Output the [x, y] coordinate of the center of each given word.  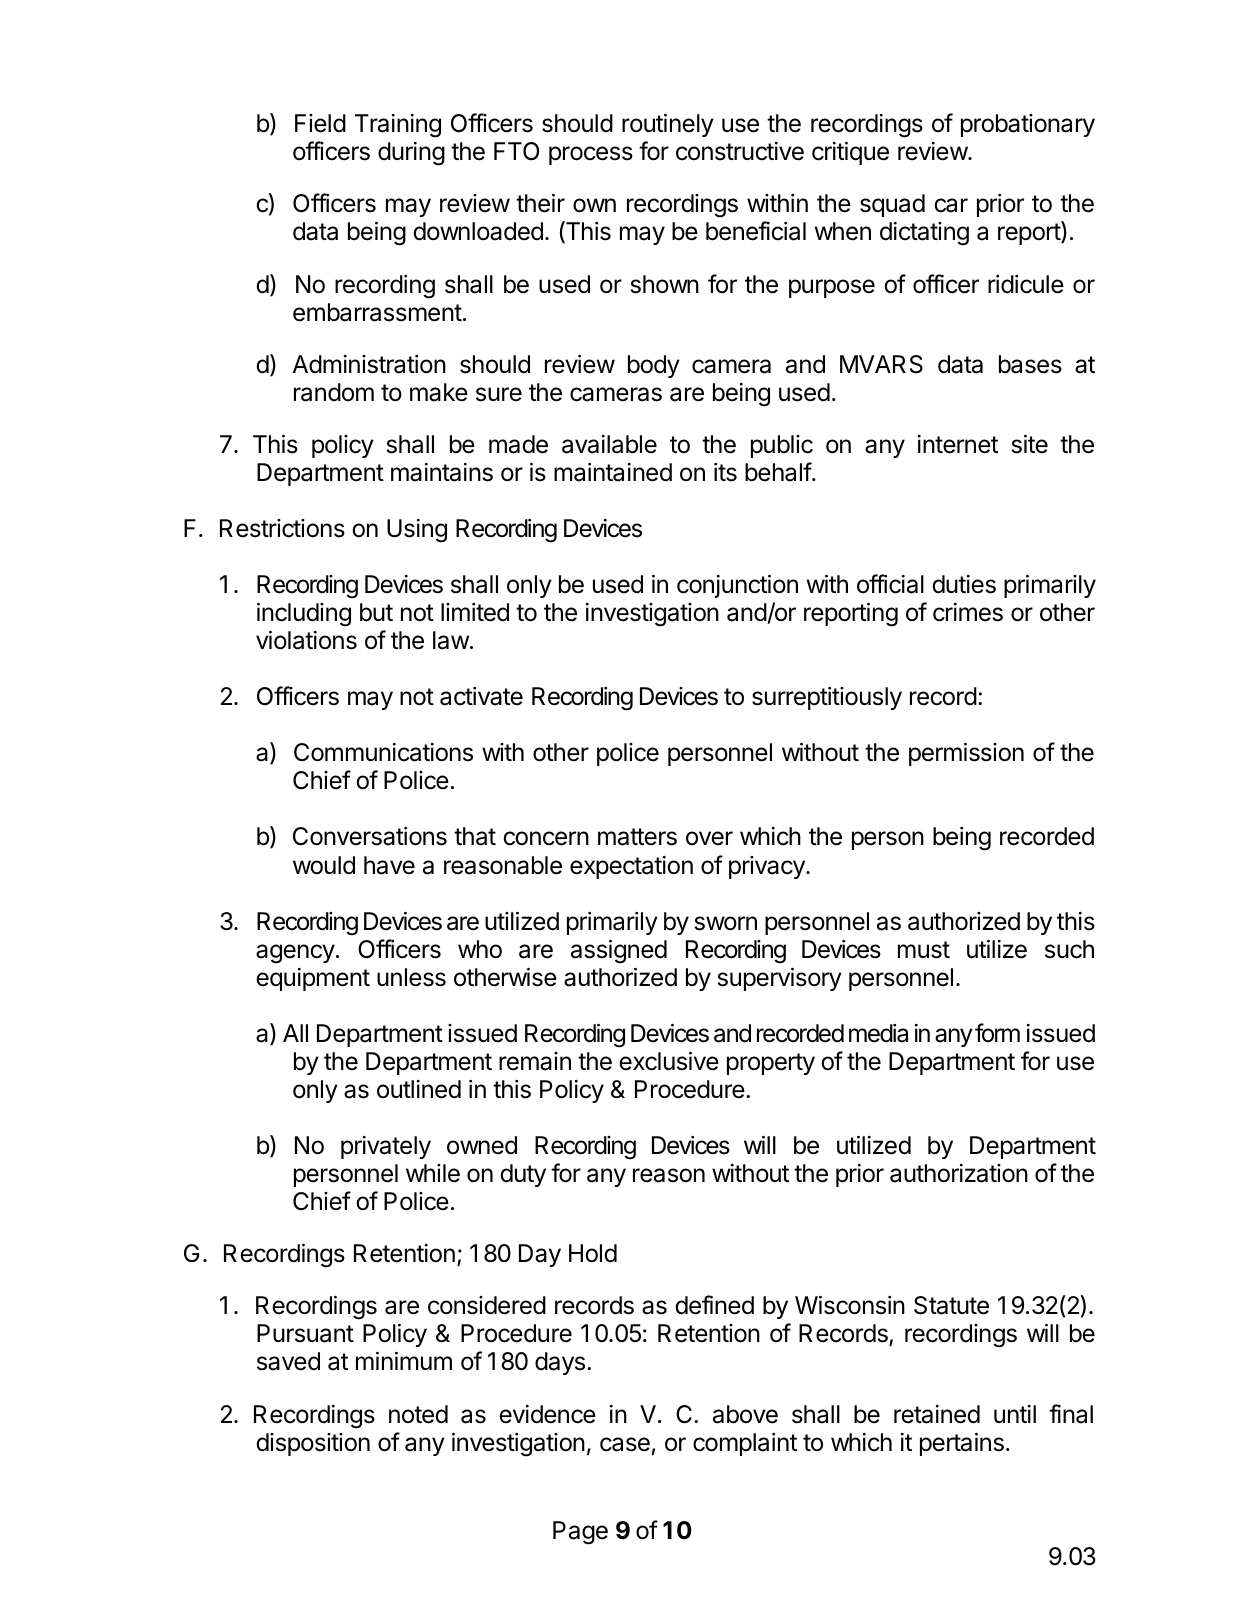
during [411, 154]
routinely [668, 125]
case [625, 1444]
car [951, 205]
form [997, 1032]
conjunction [737, 586]
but [376, 612]
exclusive [669, 1061]
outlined [419, 1089]
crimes [968, 612]
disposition [313, 1444]
